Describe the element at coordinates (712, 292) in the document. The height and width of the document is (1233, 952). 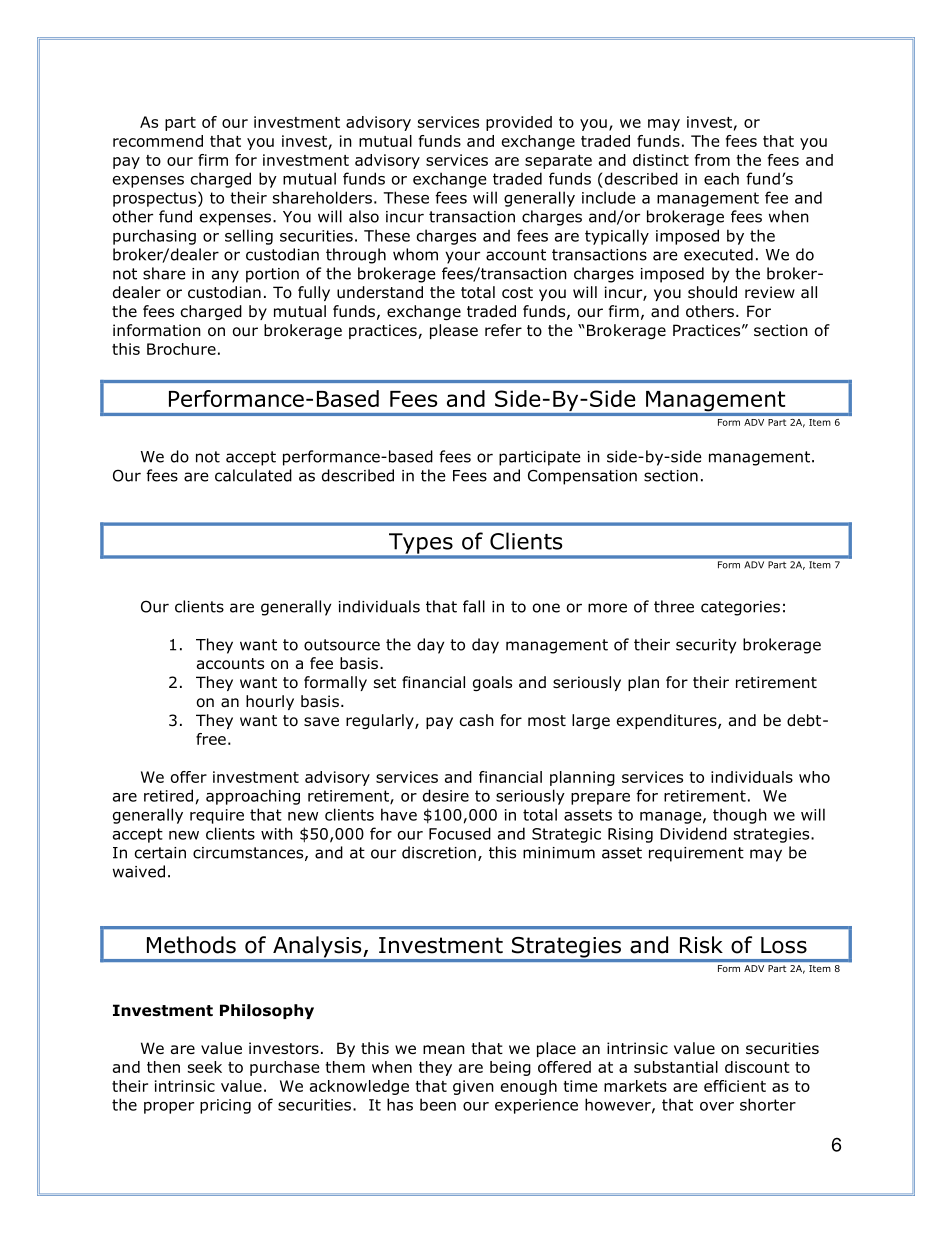
I see `should` at that location.
